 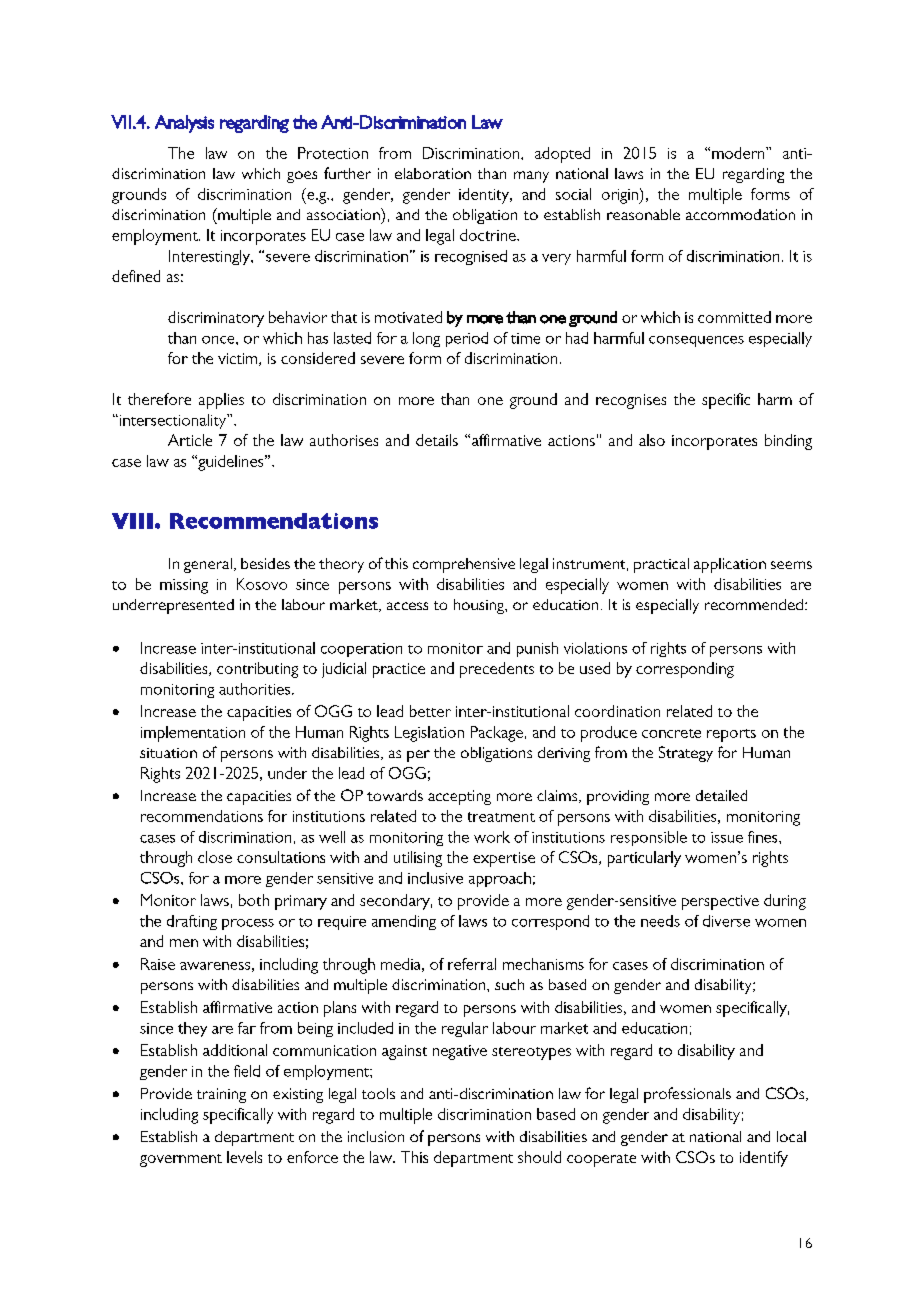 What do you see at coordinates (539, 1157) in the screenshot?
I see `should` at bounding box center [539, 1157].
